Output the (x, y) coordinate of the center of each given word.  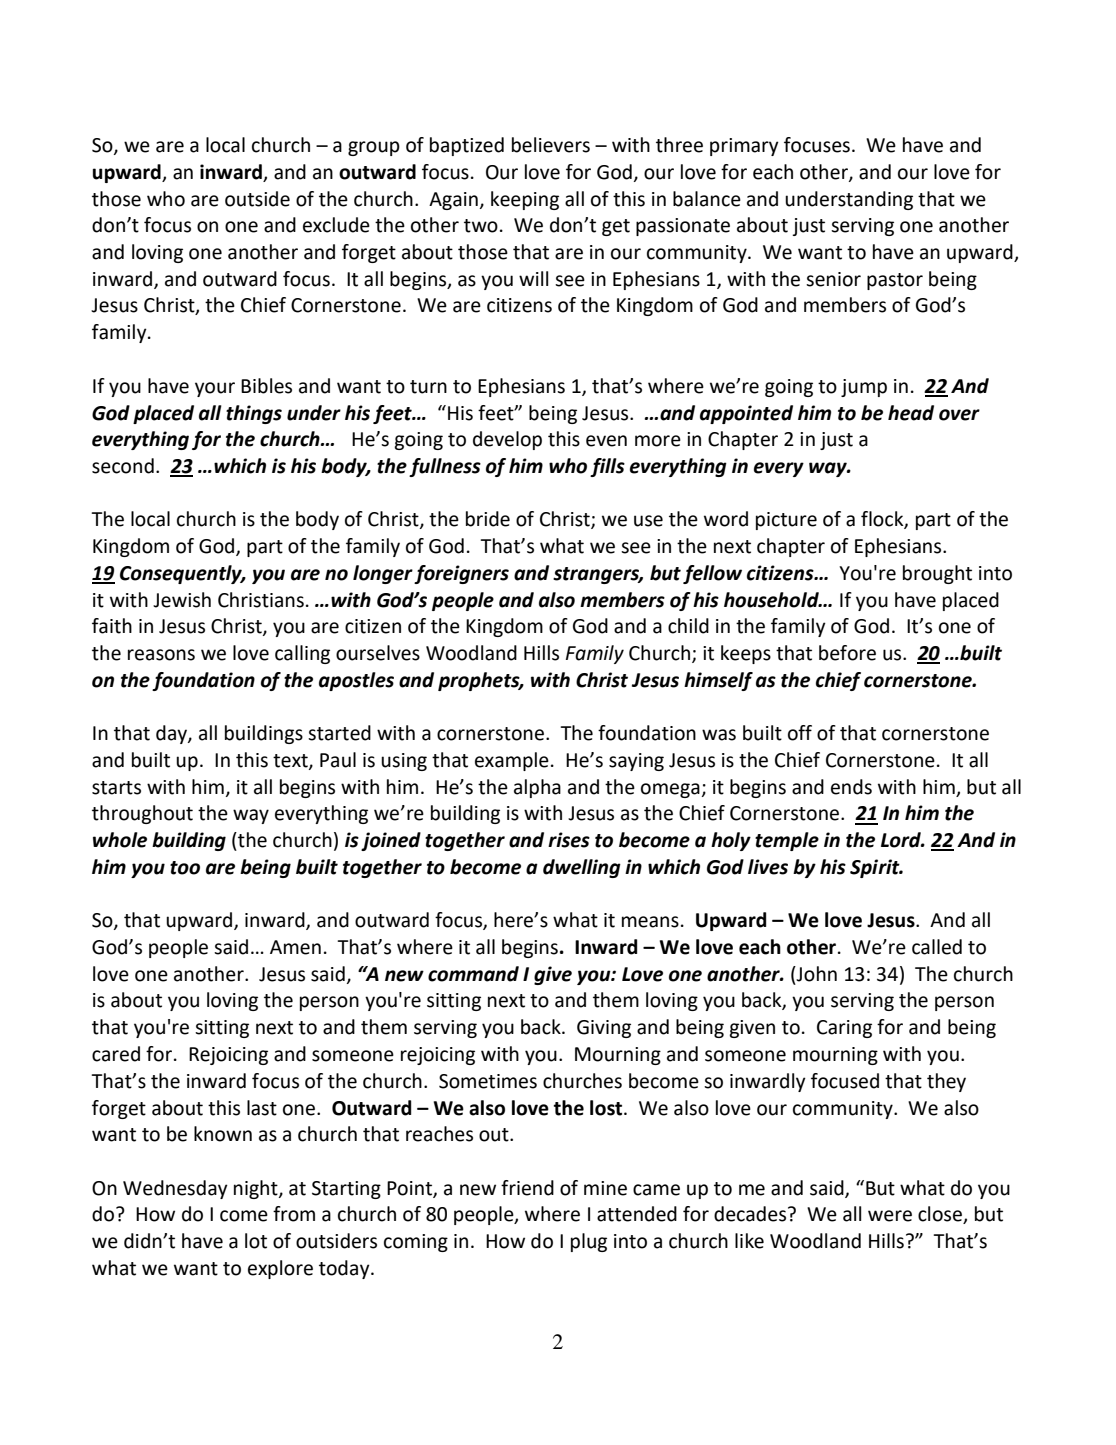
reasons (161, 655)
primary (744, 147)
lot (256, 1241)
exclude (336, 225)
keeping (525, 200)
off (800, 733)
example (512, 761)
